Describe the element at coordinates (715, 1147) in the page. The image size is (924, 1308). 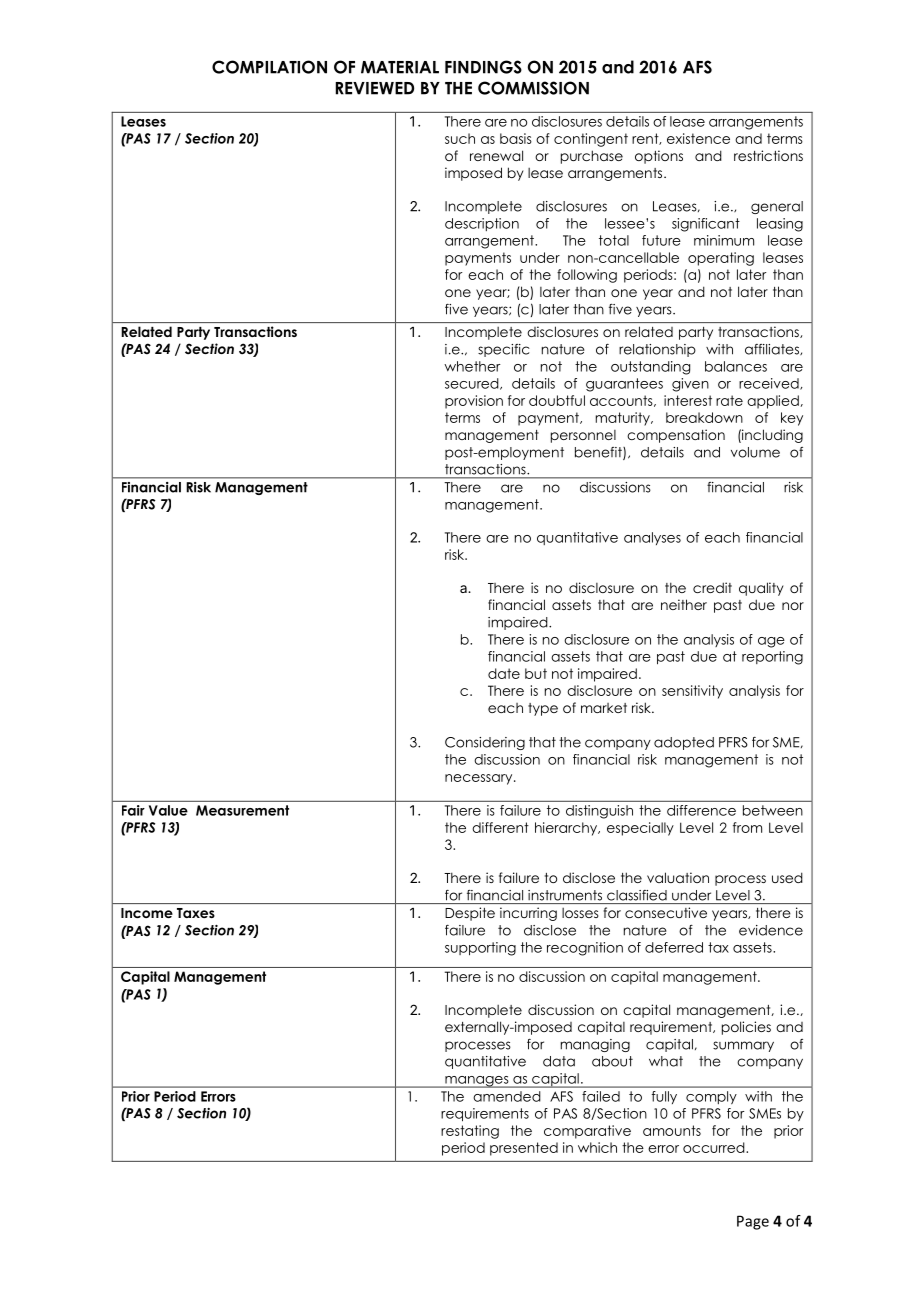
I see `occurred` at that location.
